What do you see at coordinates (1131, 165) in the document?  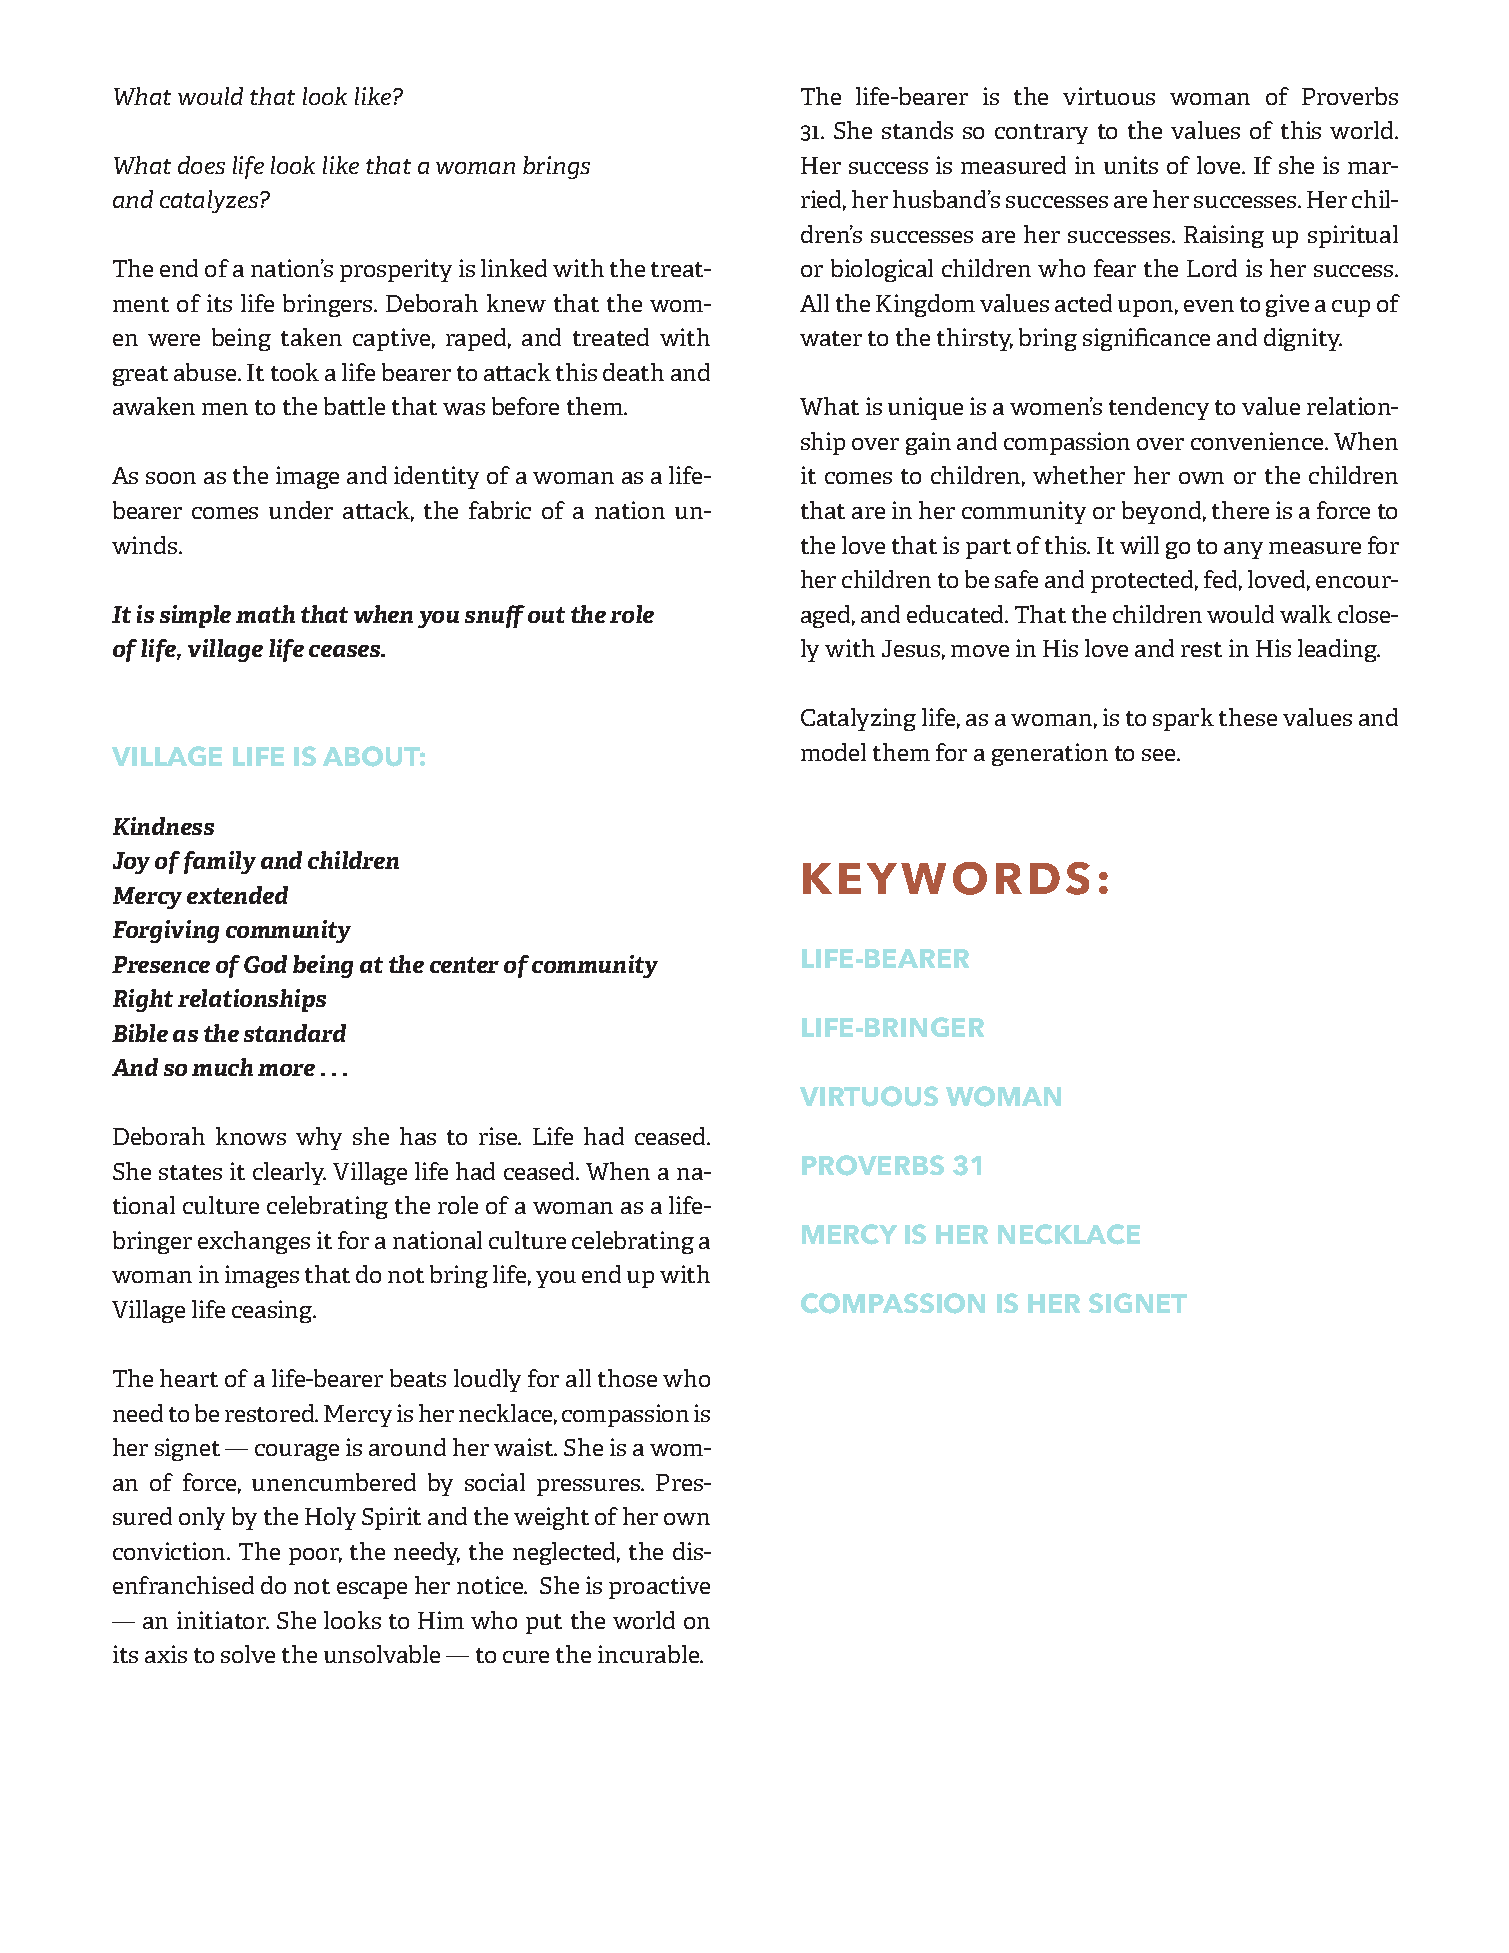 I see `units` at bounding box center [1131, 165].
